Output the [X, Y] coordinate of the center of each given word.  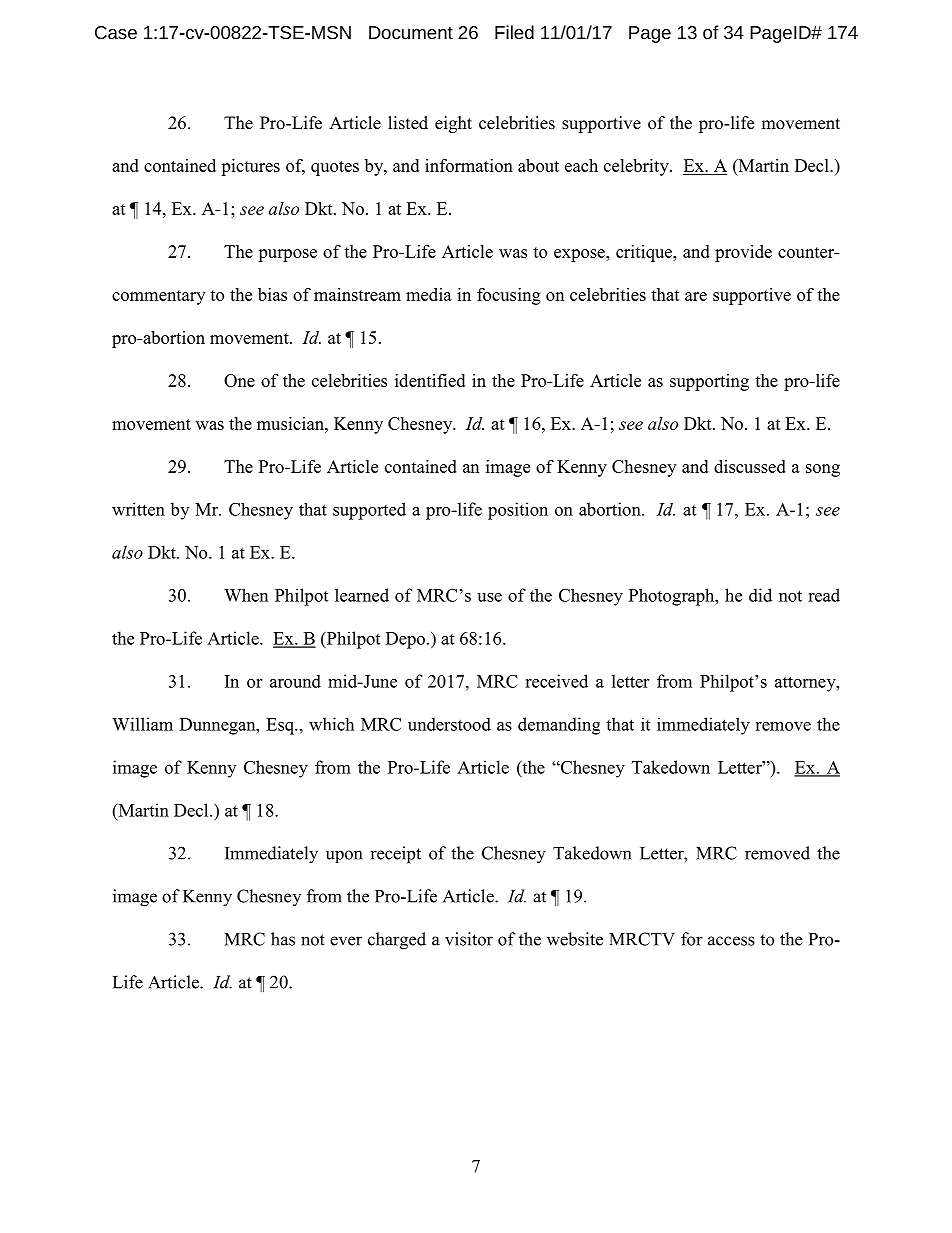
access [731, 941]
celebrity [637, 167]
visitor [469, 939]
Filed [514, 32]
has [283, 939]
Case [116, 32]
